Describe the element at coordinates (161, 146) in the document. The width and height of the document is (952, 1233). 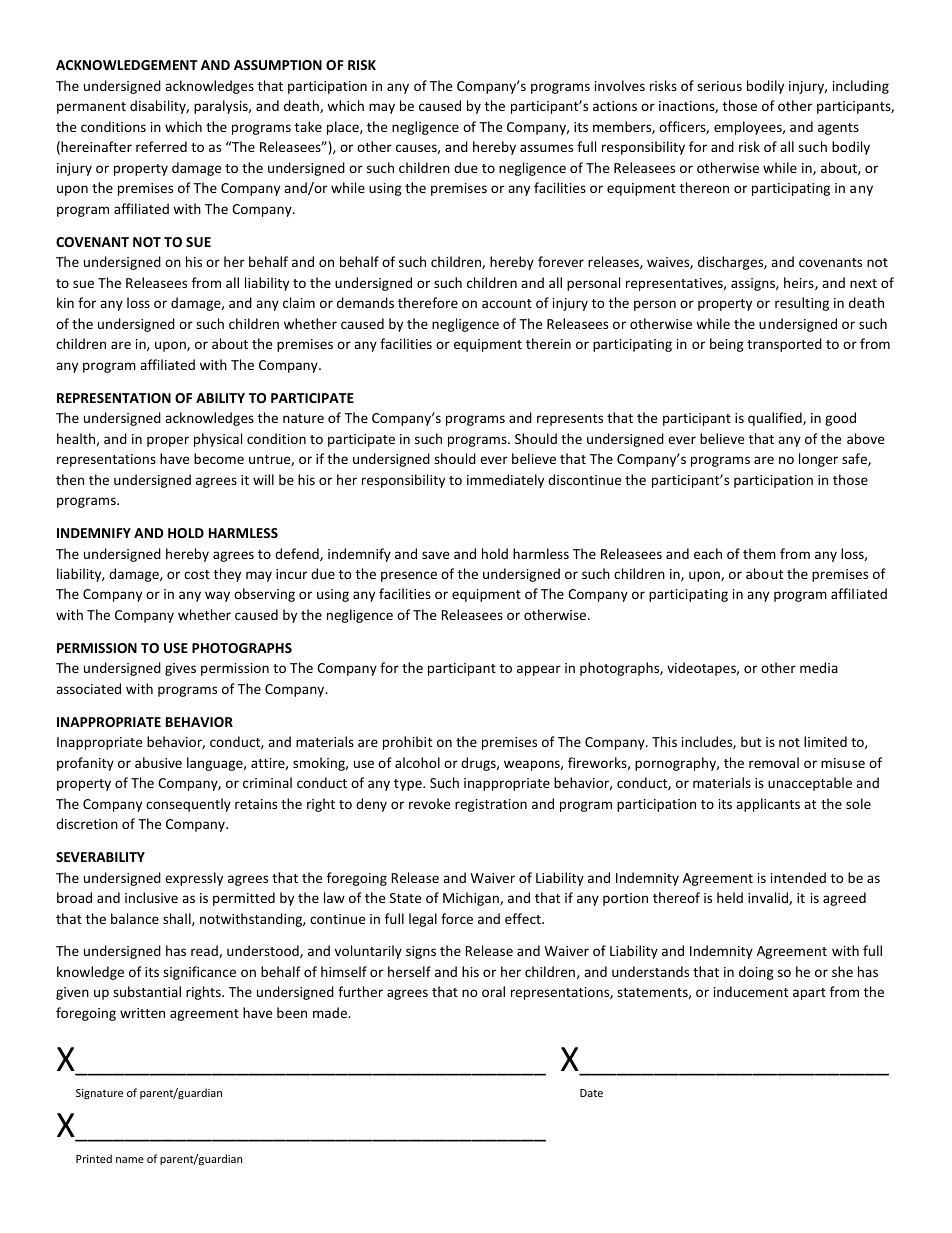
I see `referred` at that location.
